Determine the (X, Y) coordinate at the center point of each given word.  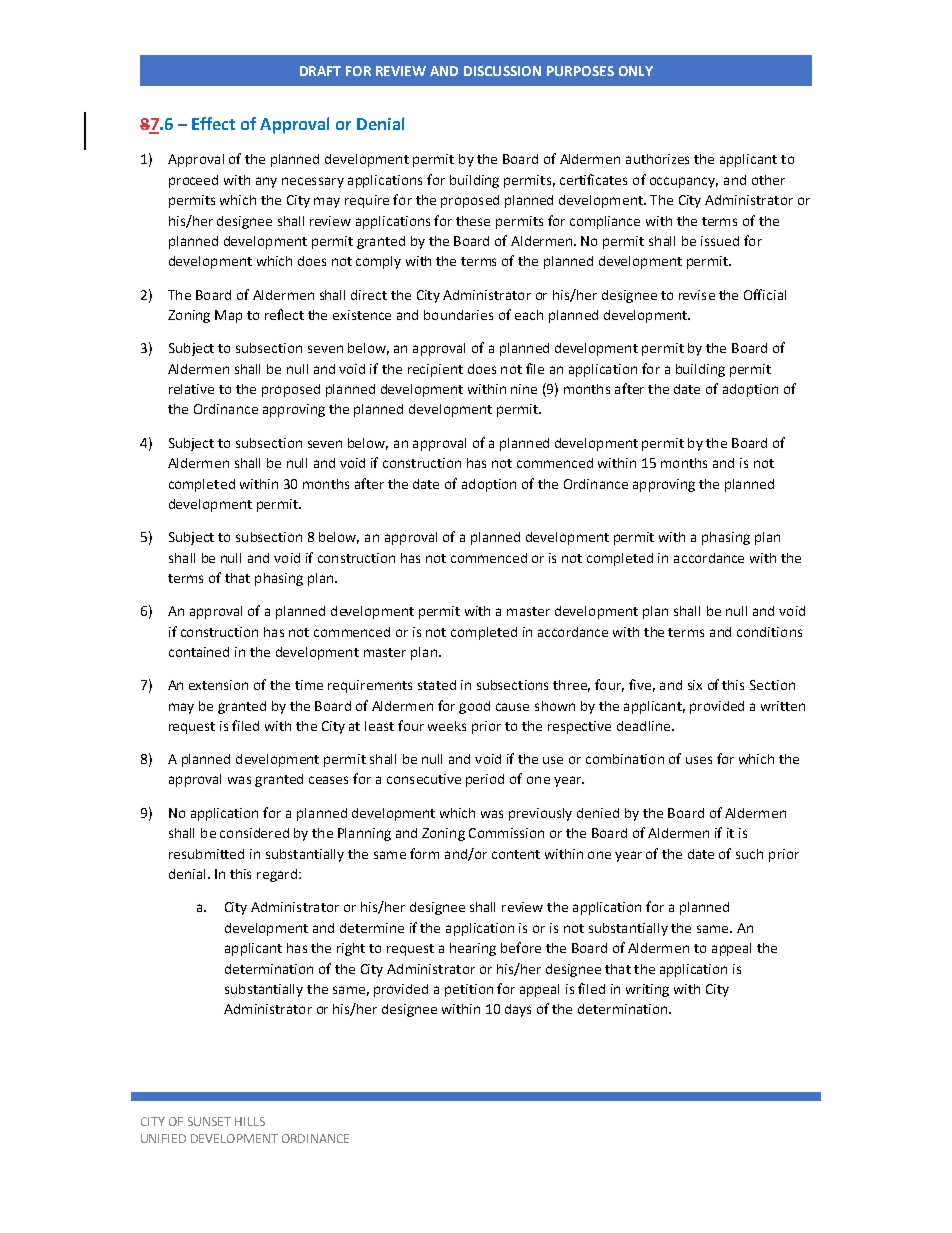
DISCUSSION (502, 71)
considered (254, 833)
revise (697, 295)
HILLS (250, 1121)
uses (699, 760)
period (485, 780)
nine (524, 389)
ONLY (636, 71)
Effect (213, 123)
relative (191, 389)
